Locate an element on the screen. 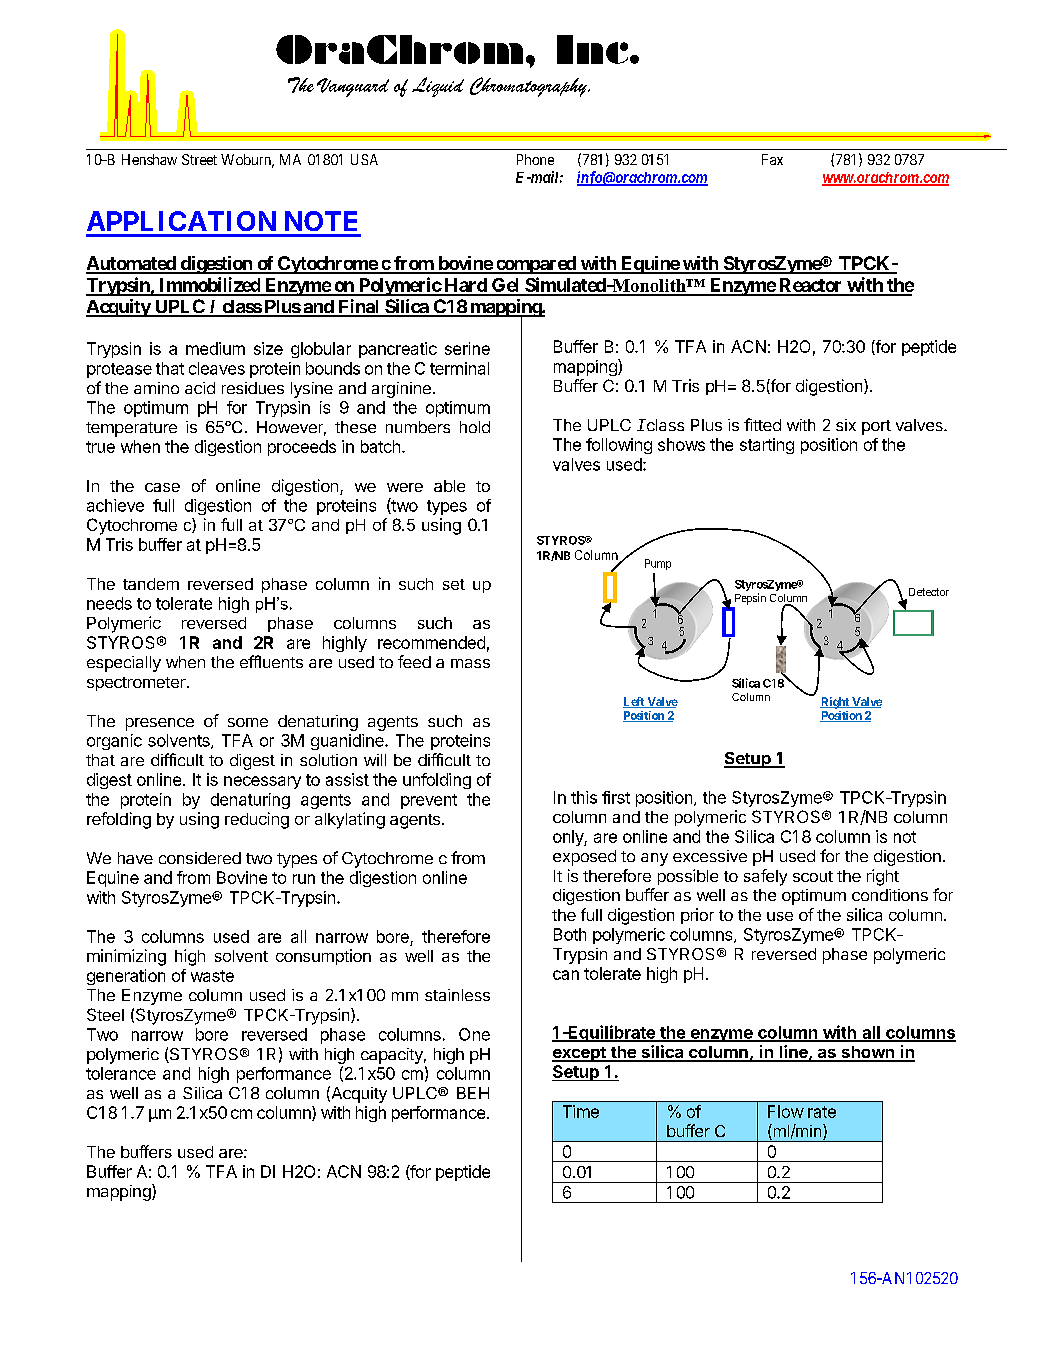 This screenshot has height=1349, width=1043. Chromatography is located at coordinates (529, 87).
